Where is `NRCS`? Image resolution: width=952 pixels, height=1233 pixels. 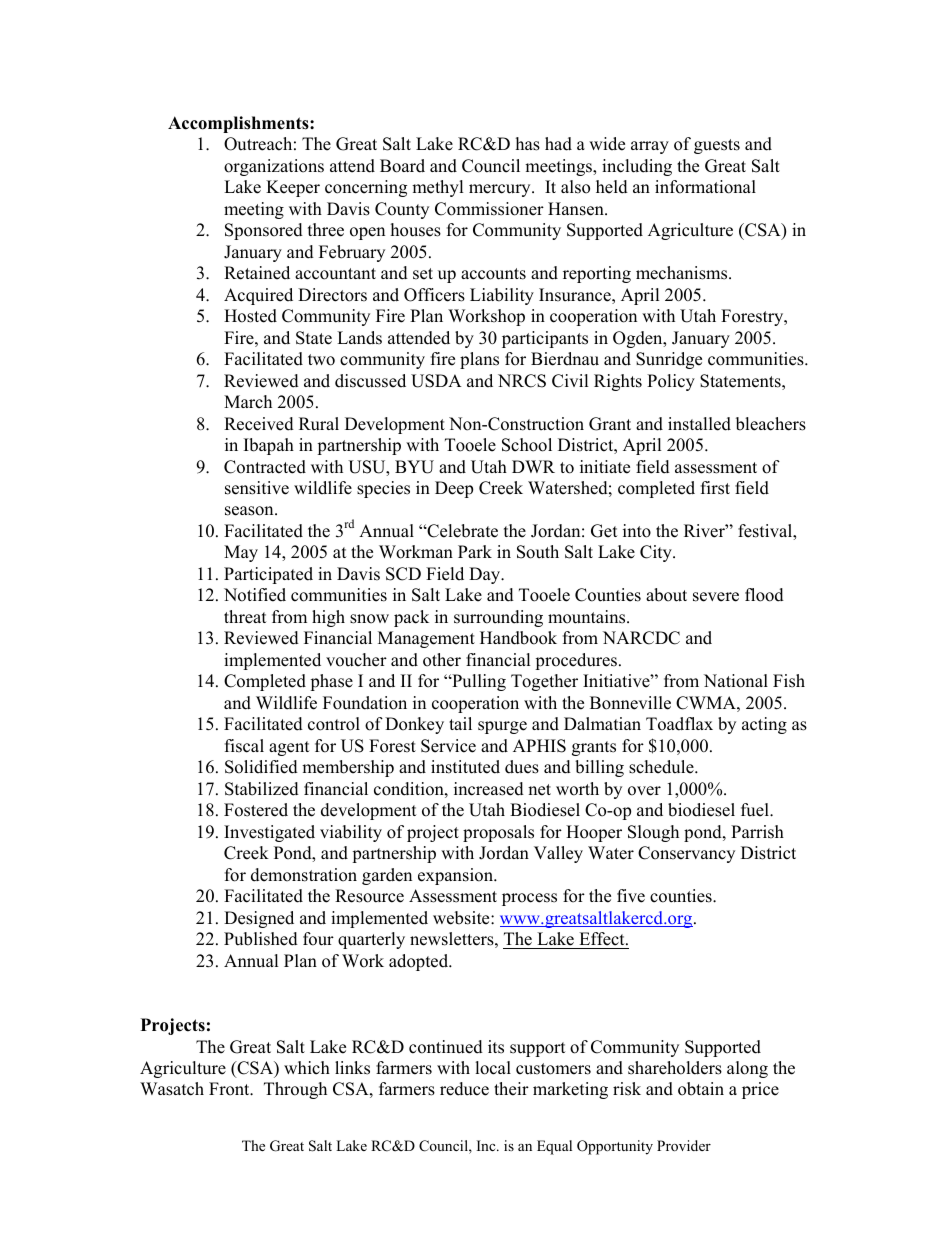 NRCS is located at coordinates (522, 381).
